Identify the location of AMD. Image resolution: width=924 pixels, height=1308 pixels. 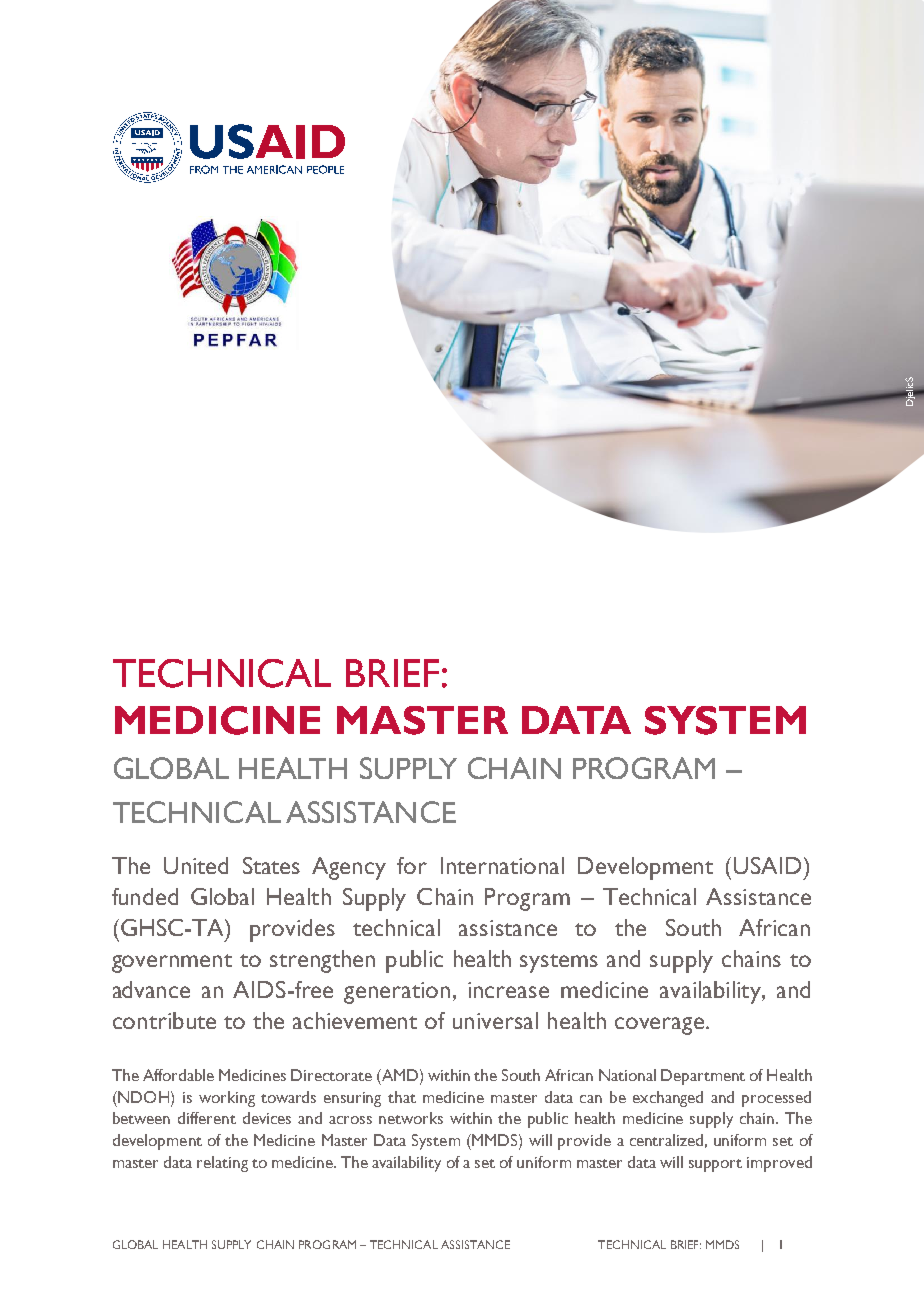
(400, 1075).
